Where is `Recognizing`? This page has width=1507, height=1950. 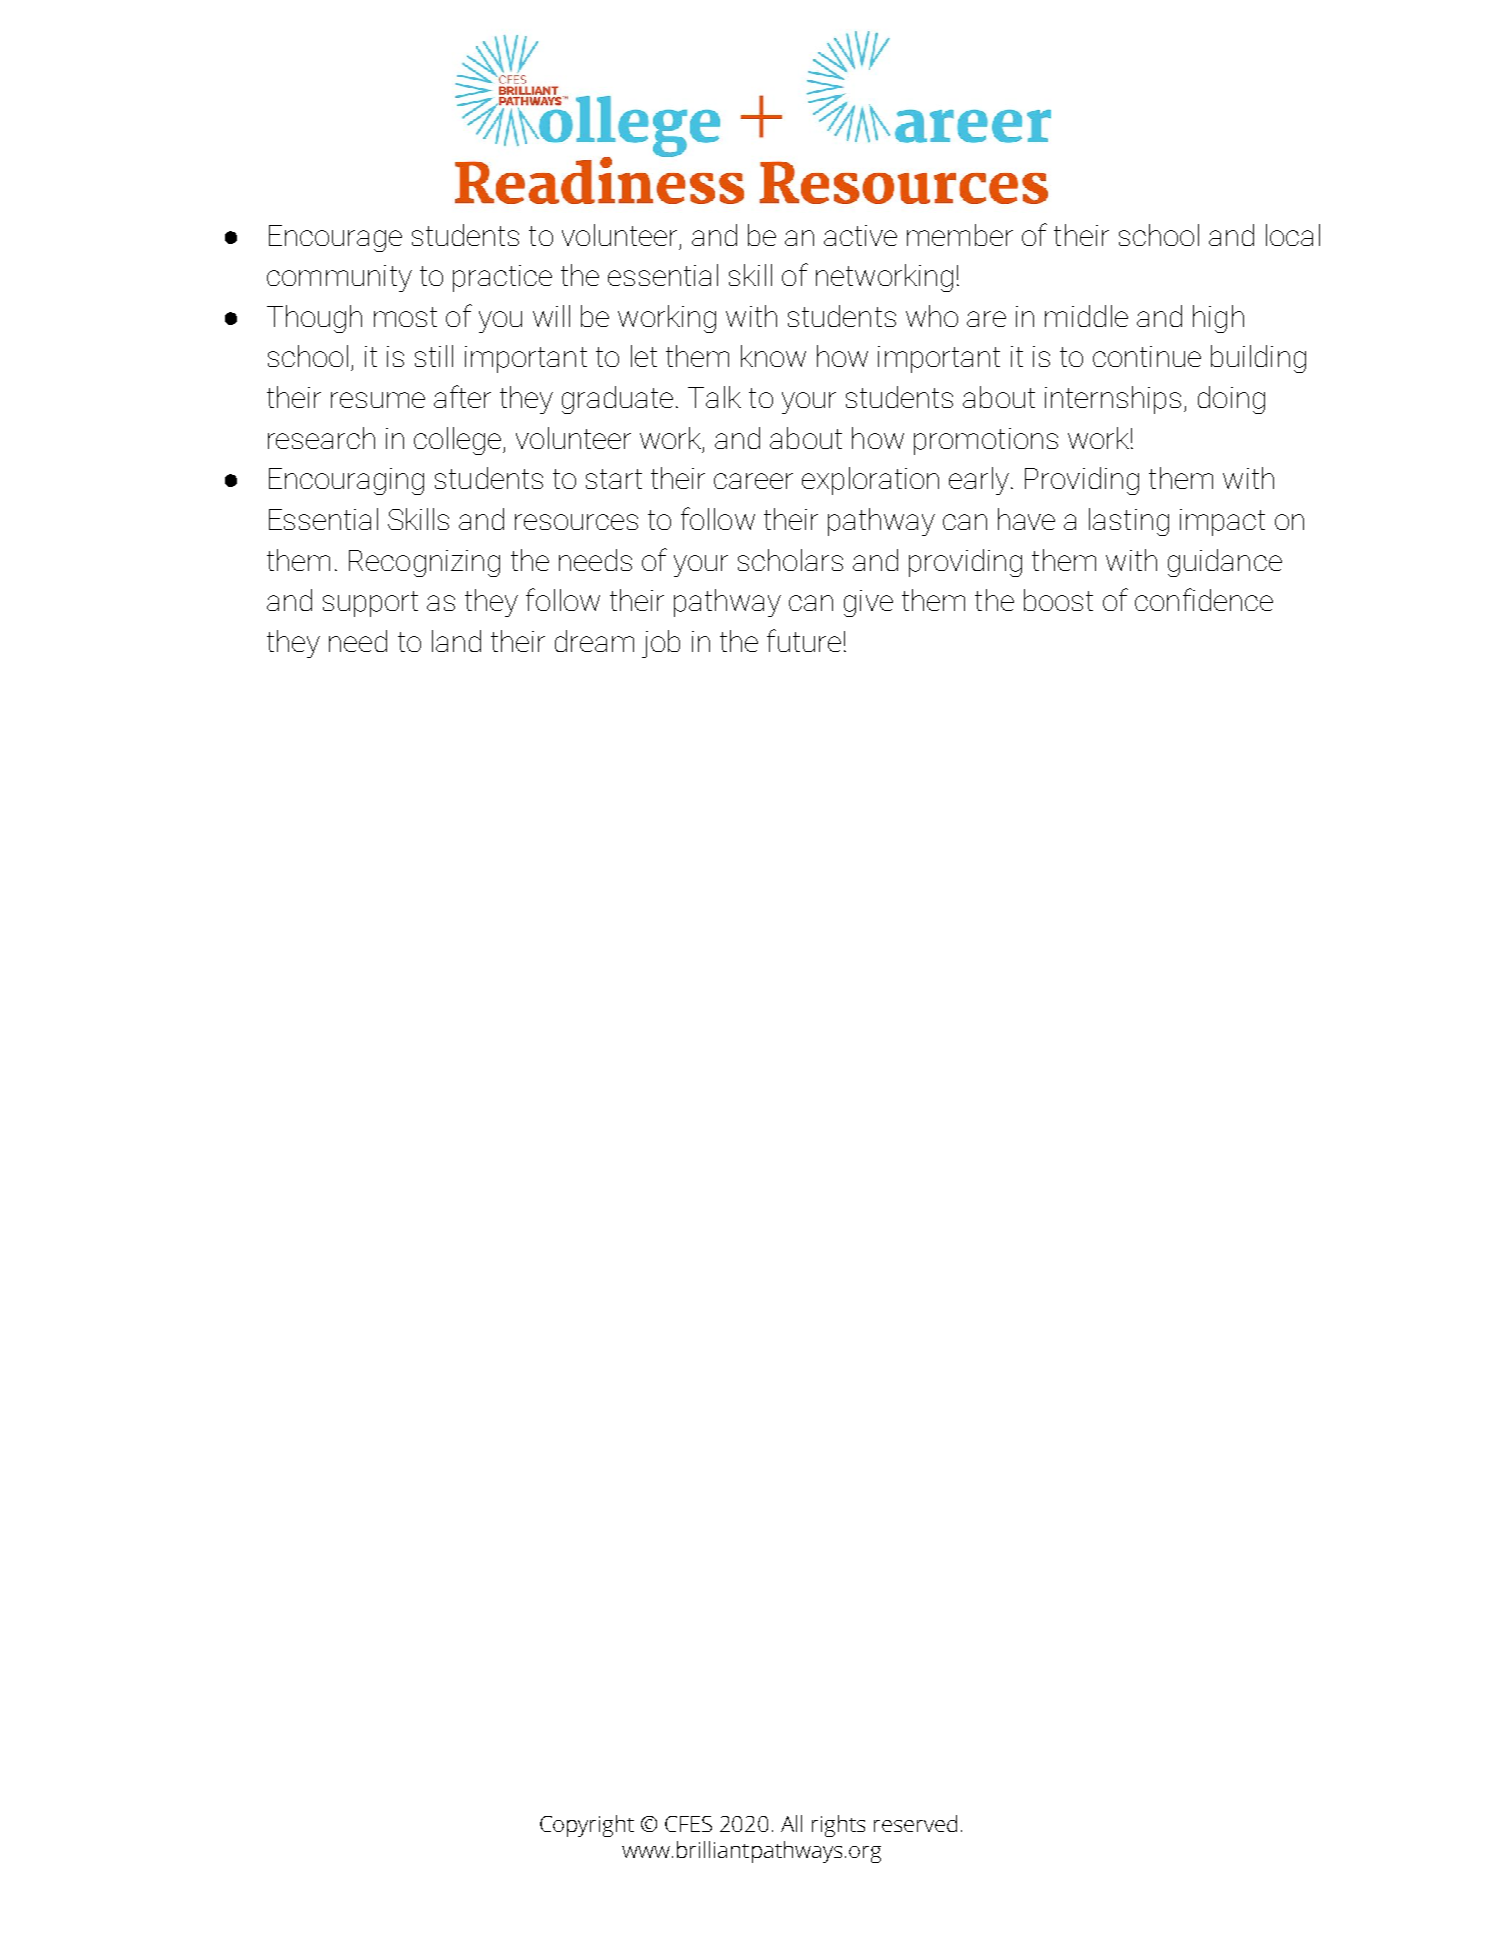
Recognizing is located at coordinates (424, 563).
